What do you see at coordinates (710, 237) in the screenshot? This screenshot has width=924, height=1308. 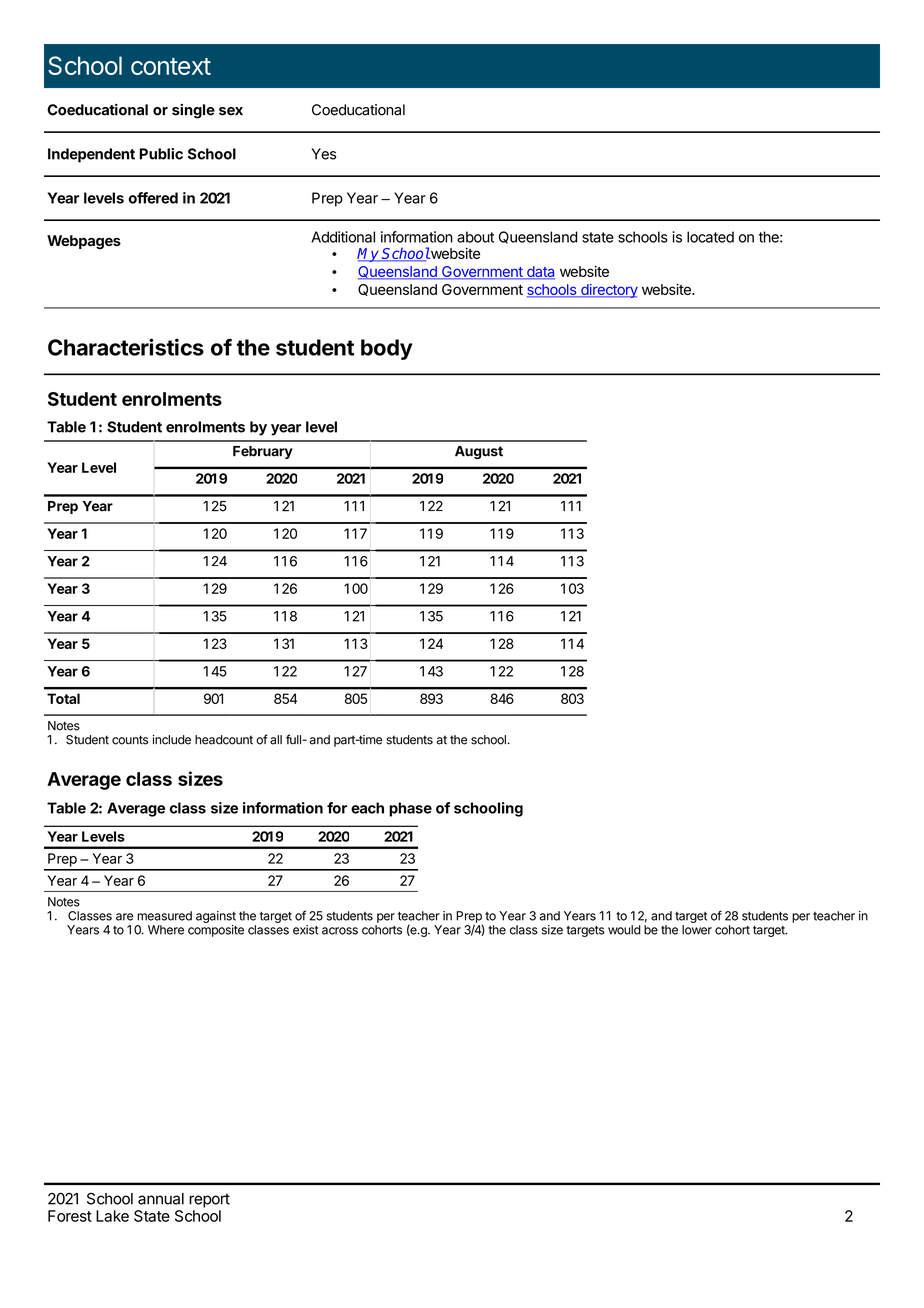 I see `located` at bounding box center [710, 237].
